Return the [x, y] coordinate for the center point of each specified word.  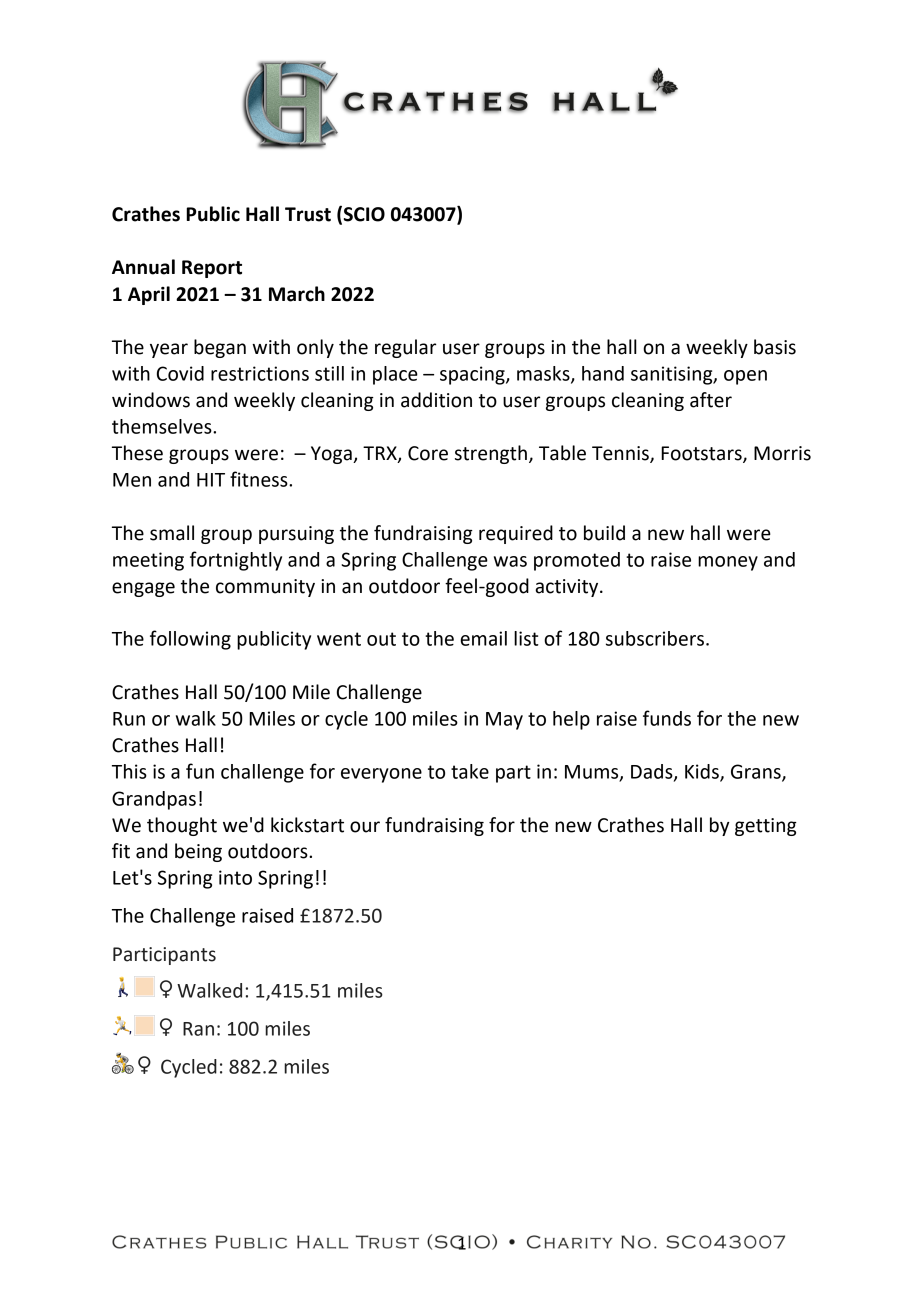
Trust [308, 214]
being [198, 852]
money [728, 563]
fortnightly [236, 561]
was [510, 561]
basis [775, 347]
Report [212, 269]
